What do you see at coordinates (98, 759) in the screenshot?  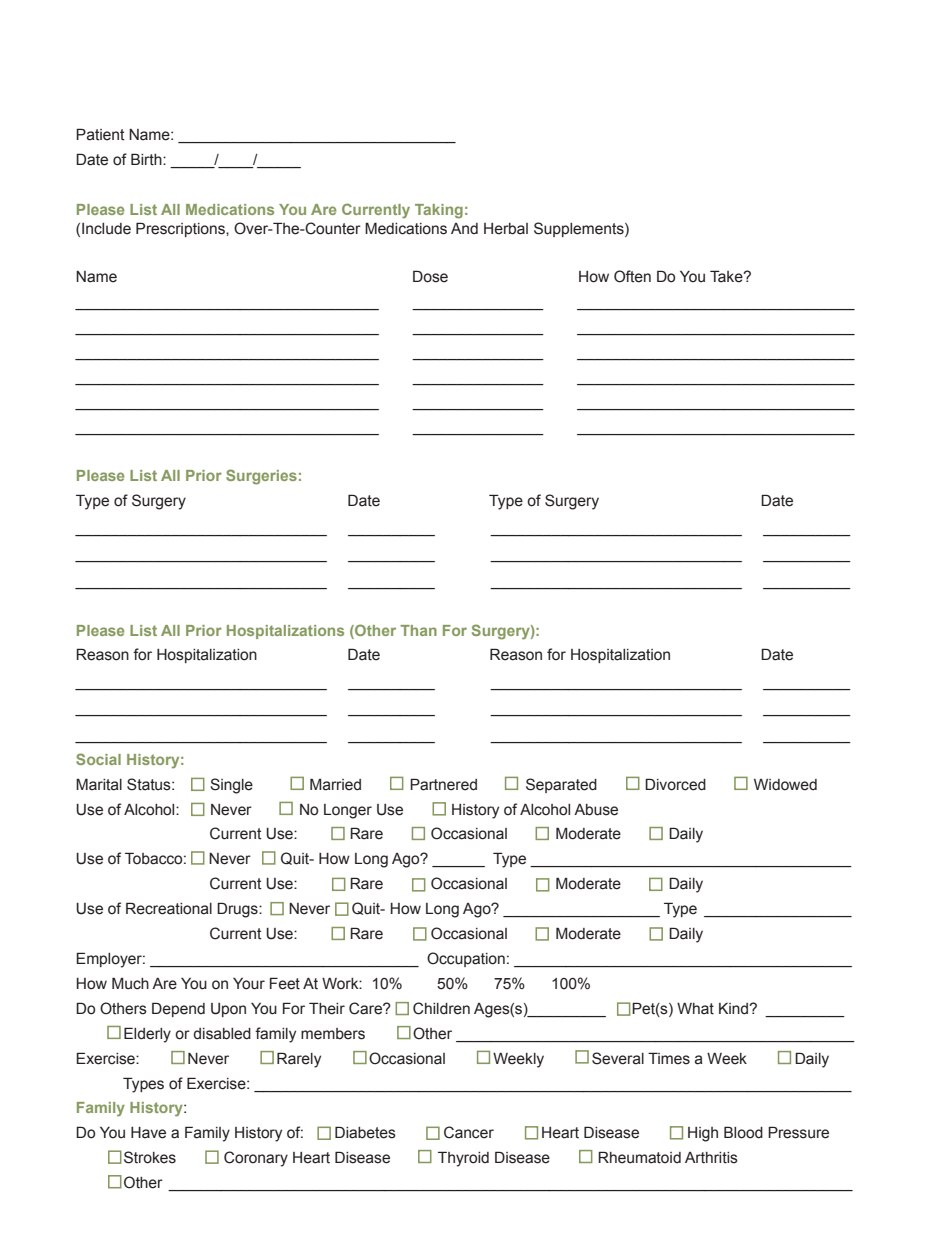 I see `Social` at bounding box center [98, 759].
